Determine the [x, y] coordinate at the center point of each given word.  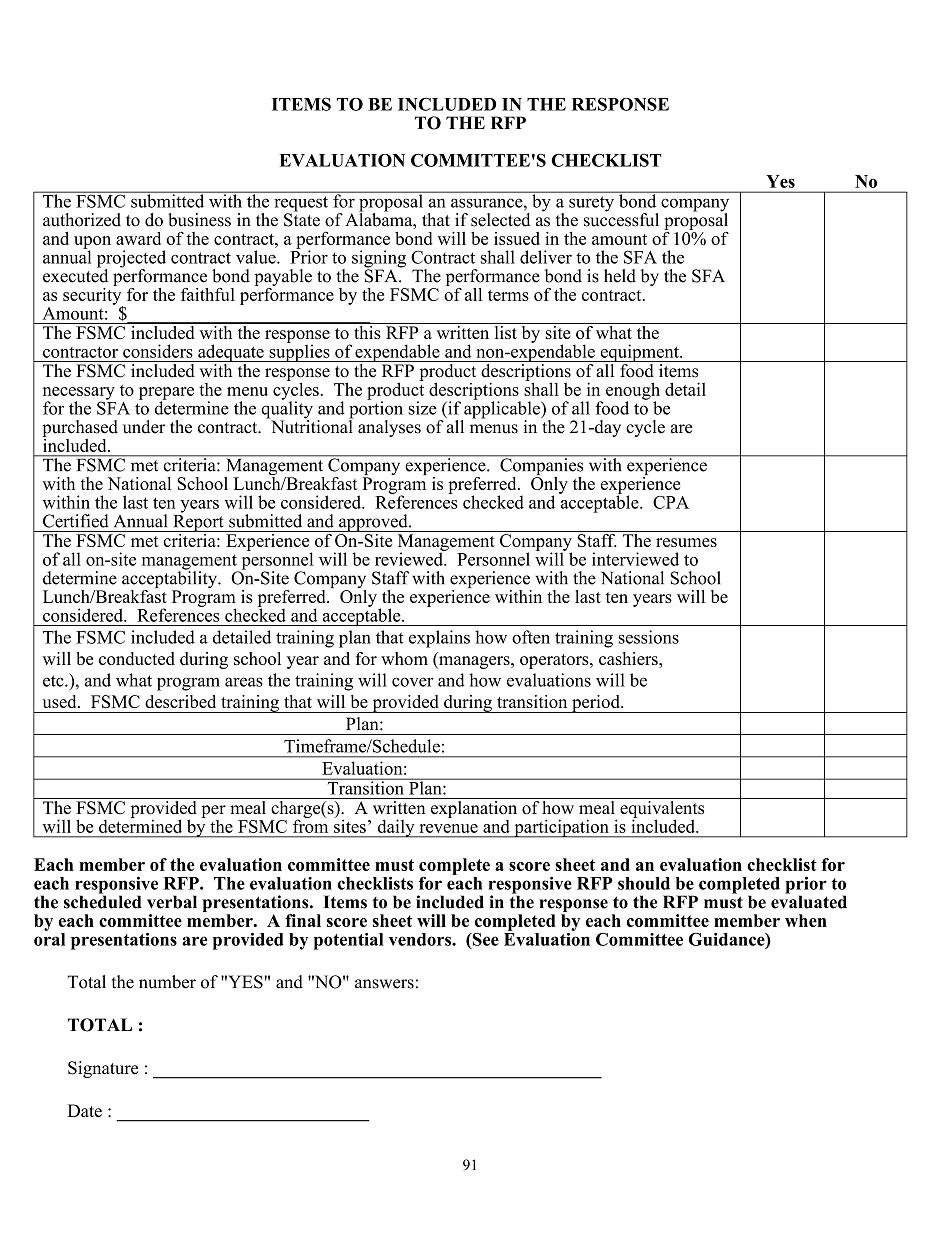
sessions [649, 637]
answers [384, 984]
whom [404, 658]
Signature [103, 1069]
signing [379, 260]
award [138, 238]
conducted [137, 658]
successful [621, 219]
